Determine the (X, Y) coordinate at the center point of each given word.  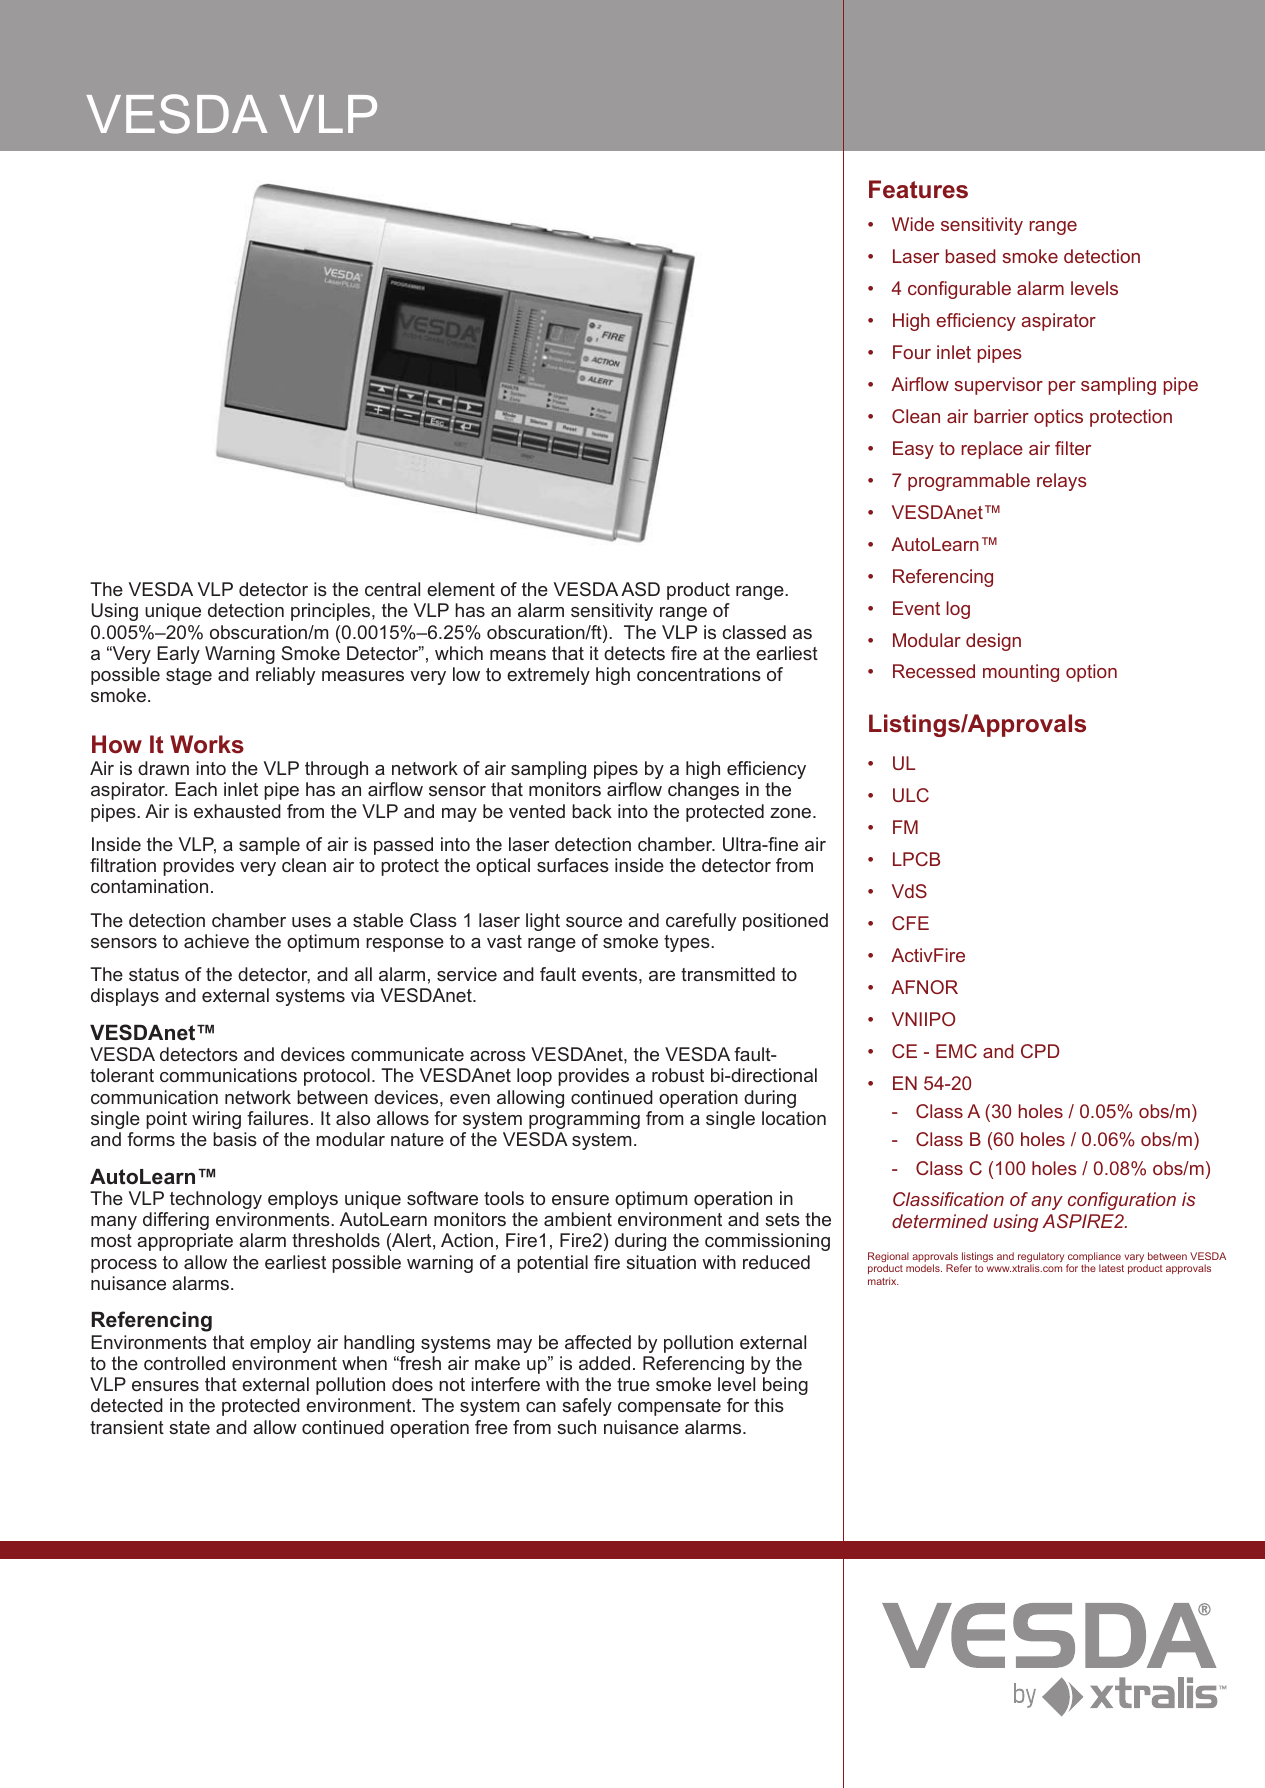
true (633, 1384)
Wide (913, 224)
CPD (1040, 1051)
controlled (184, 1363)
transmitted (728, 974)
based (971, 256)
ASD (640, 589)
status (154, 974)
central (392, 589)
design (993, 642)
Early (178, 655)
